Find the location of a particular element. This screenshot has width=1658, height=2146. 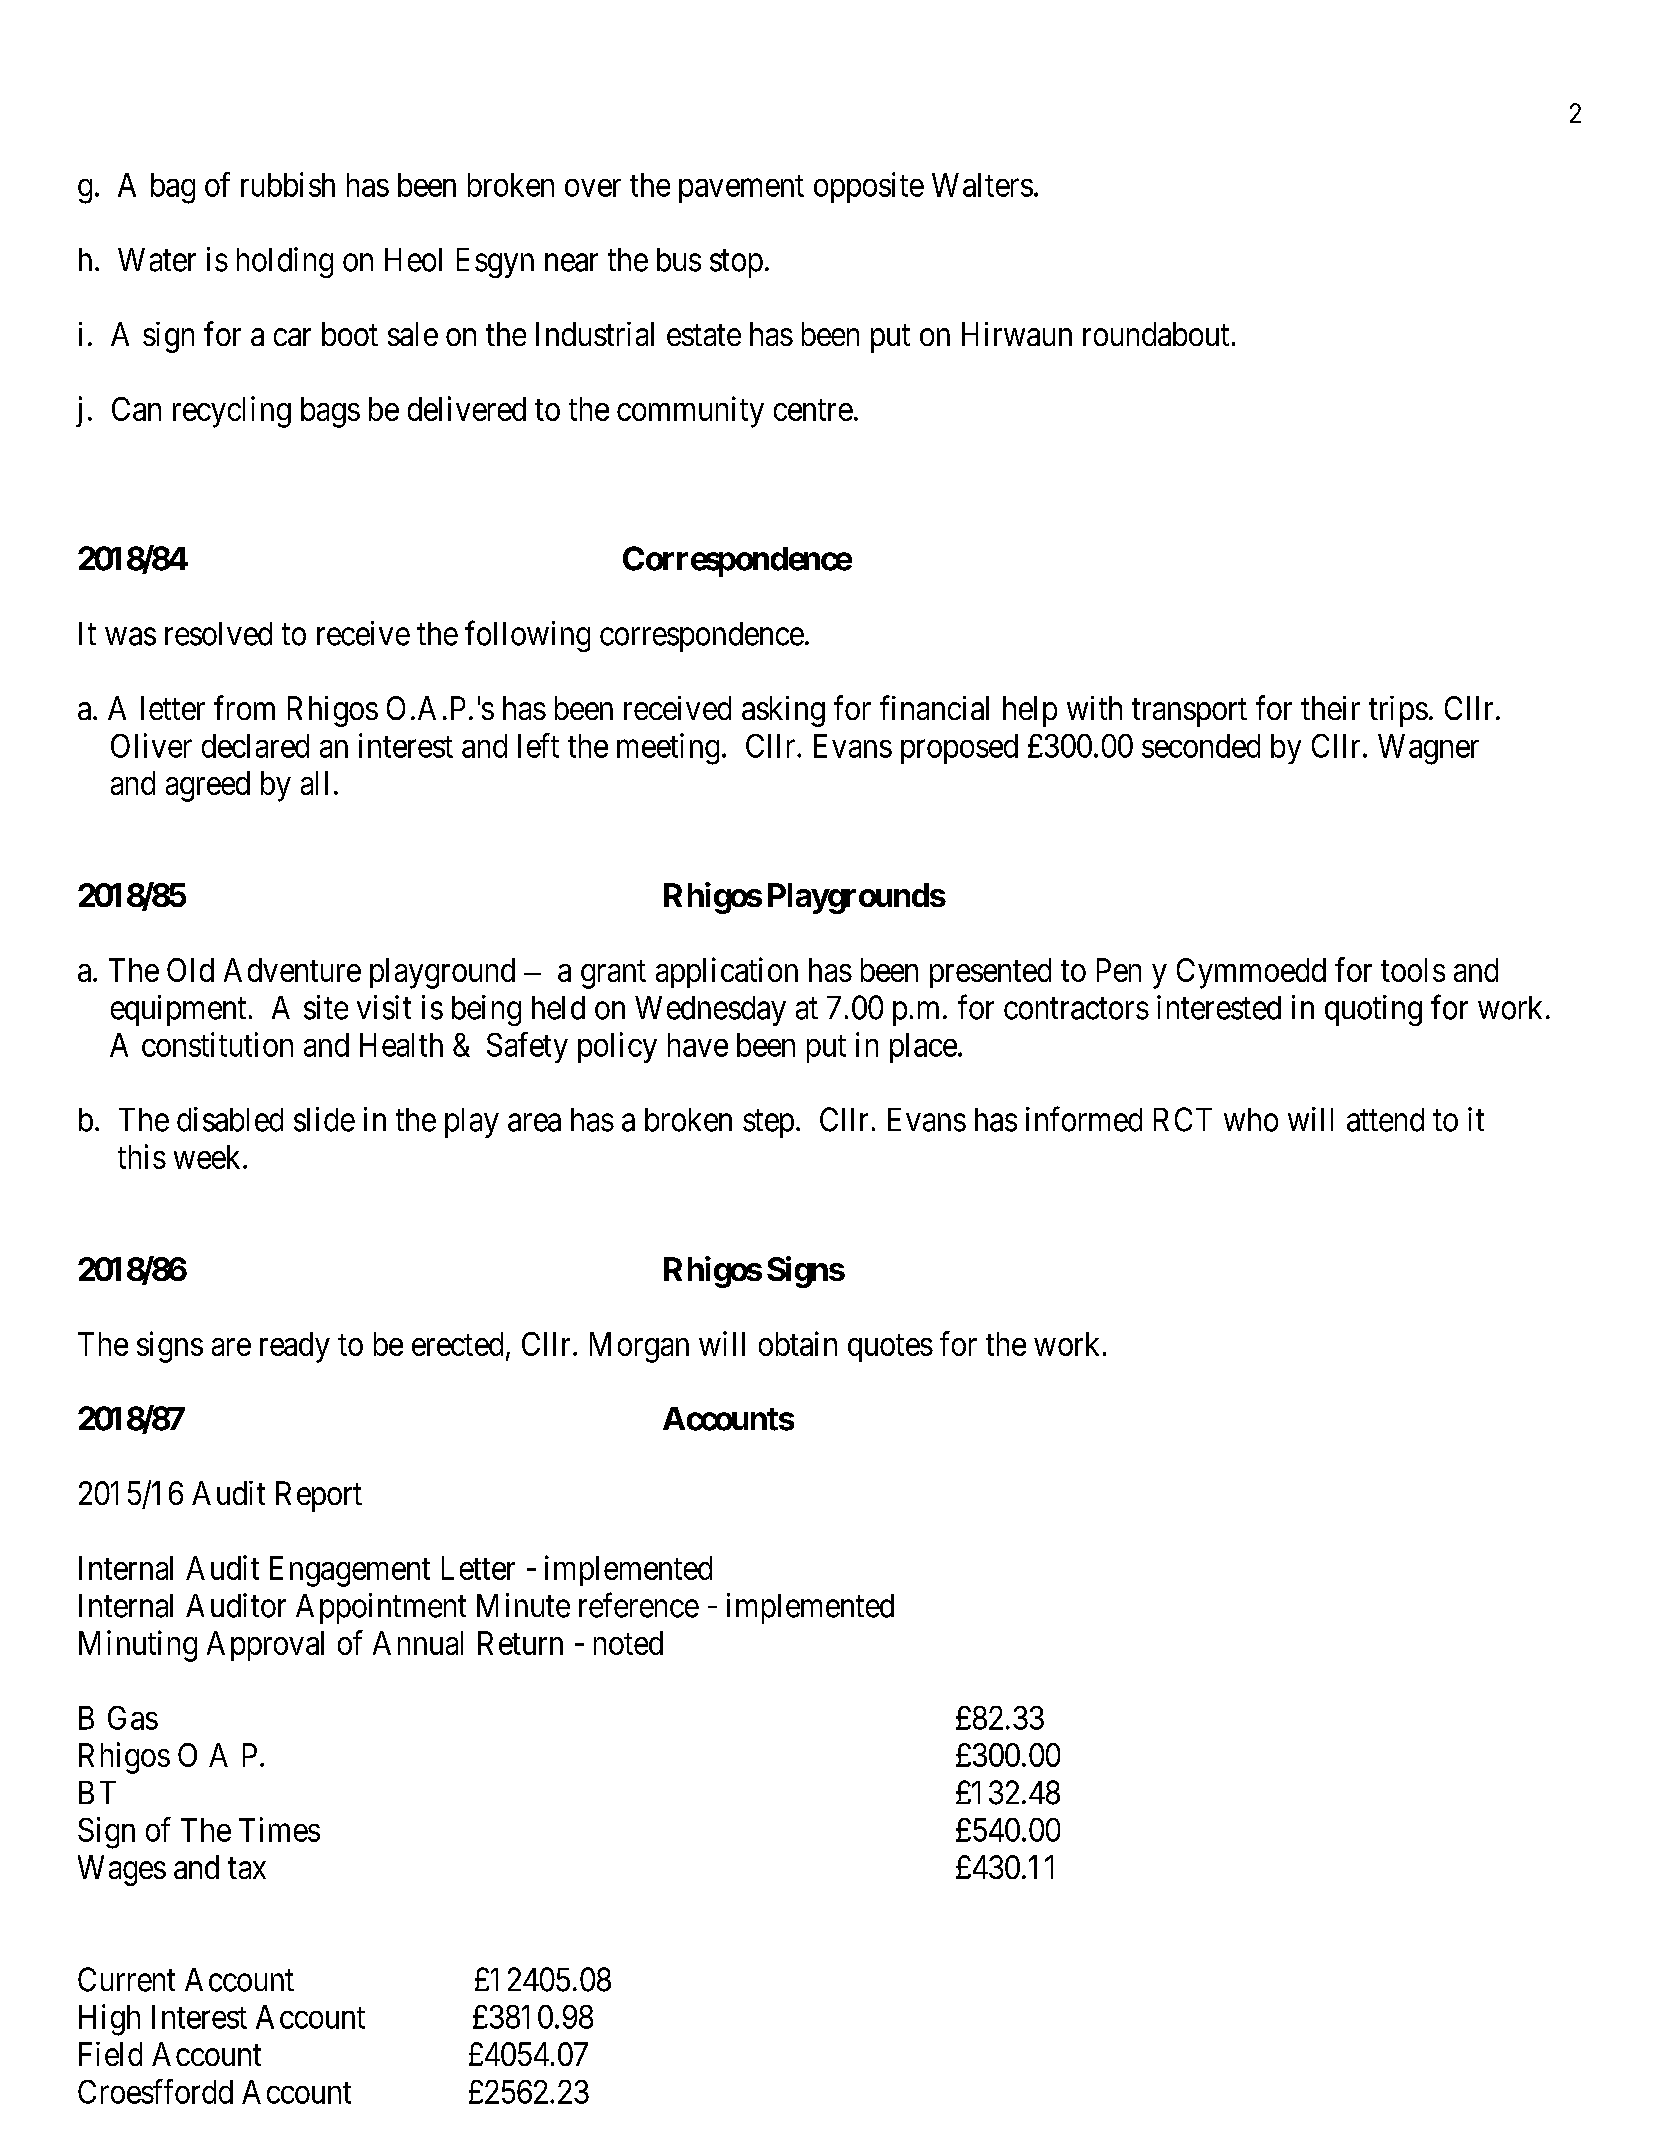

Current is located at coordinates (126, 1979).
